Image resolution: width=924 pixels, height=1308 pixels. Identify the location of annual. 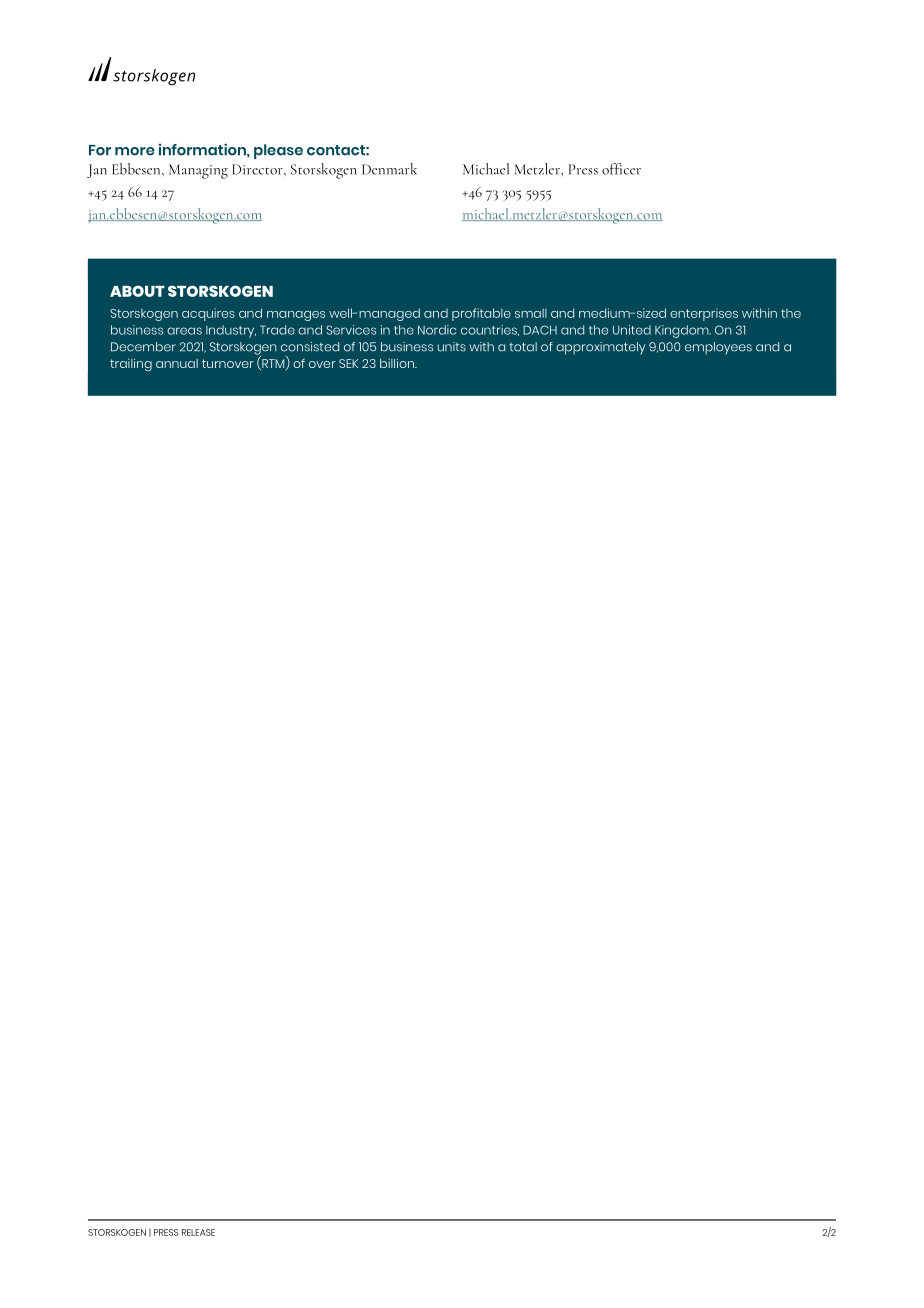
(177, 363).
